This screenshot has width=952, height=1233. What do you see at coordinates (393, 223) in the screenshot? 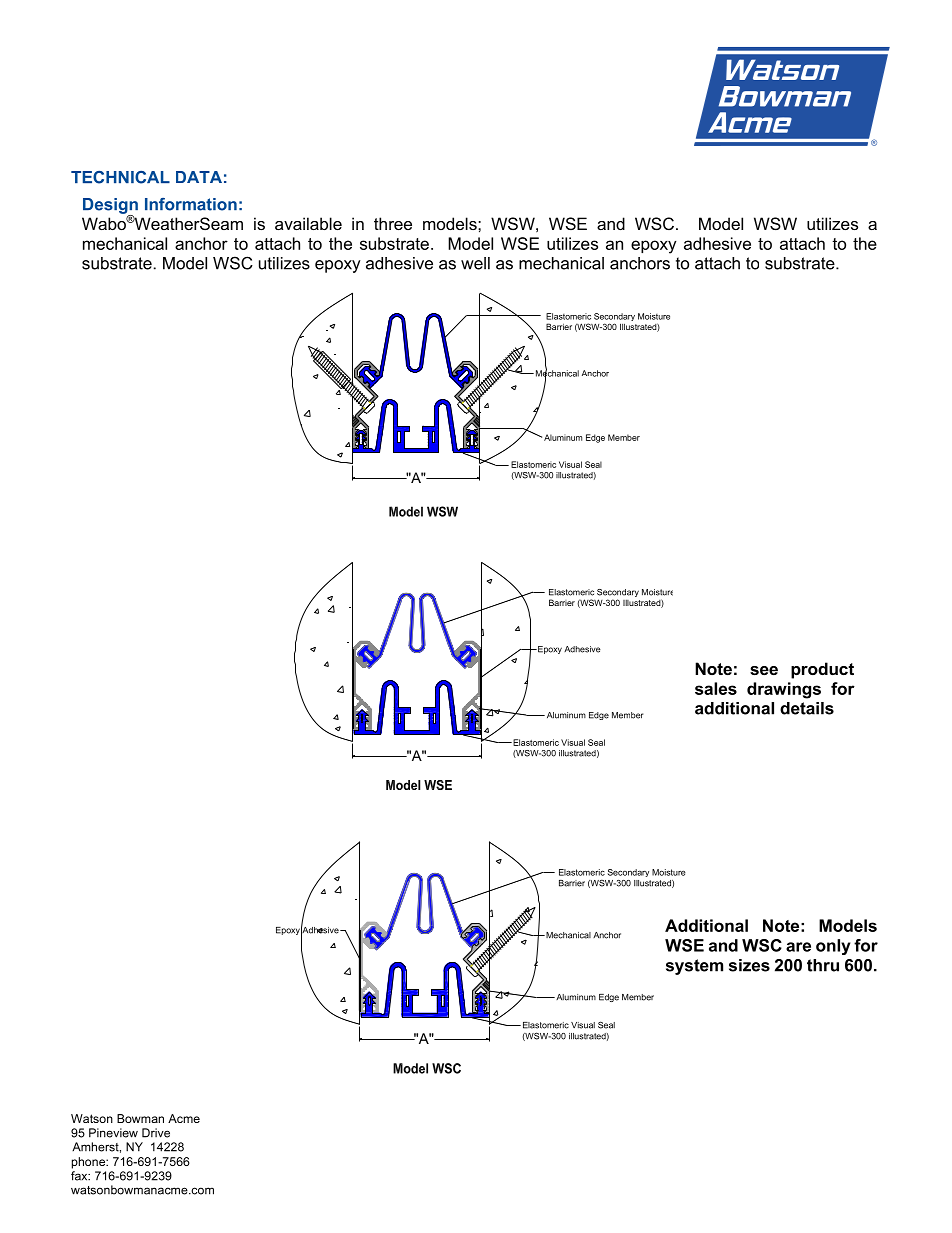
I see `three` at bounding box center [393, 223].
